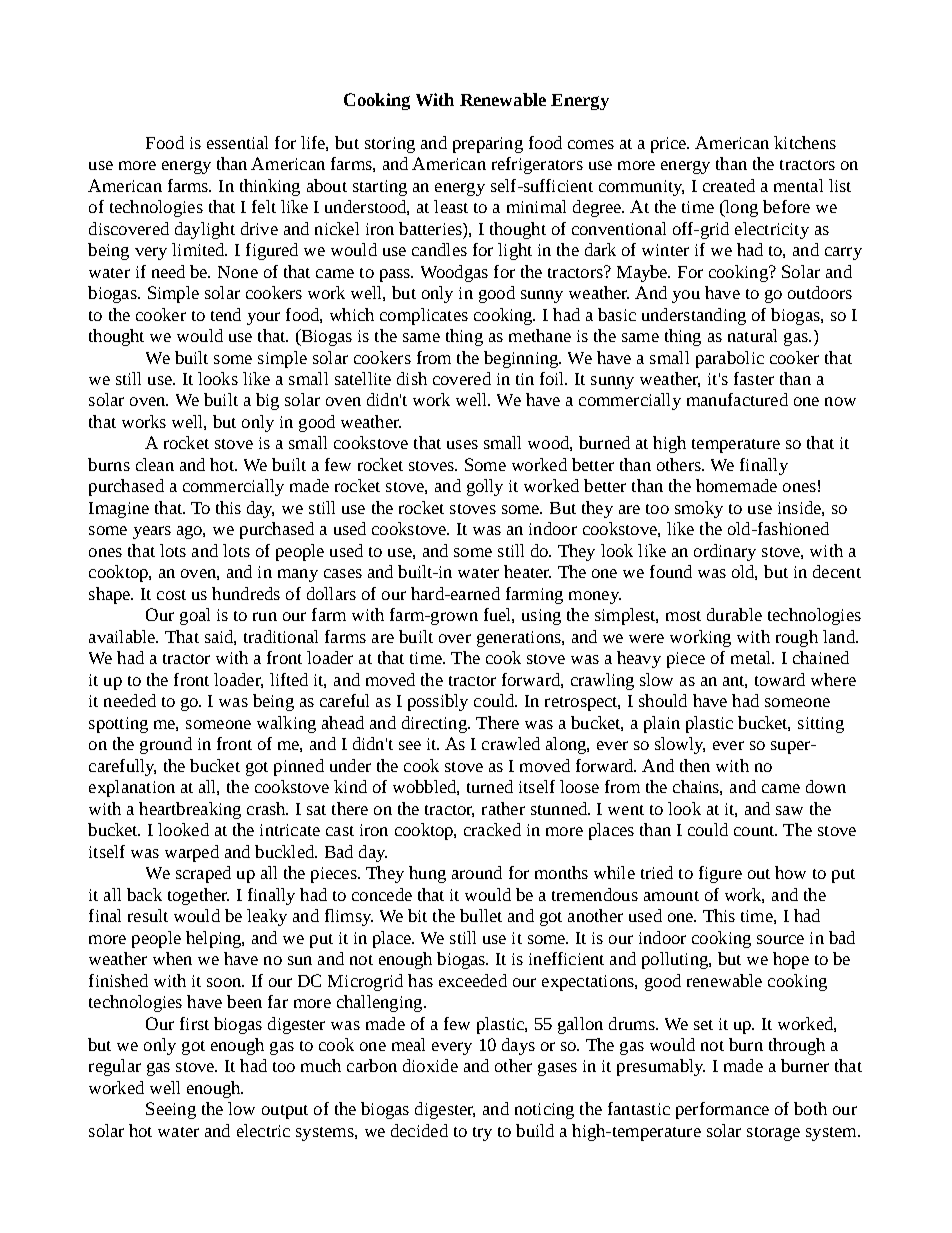 This screenshot has width=952, height=1233. I want to click on try, so click(482, 1134).
